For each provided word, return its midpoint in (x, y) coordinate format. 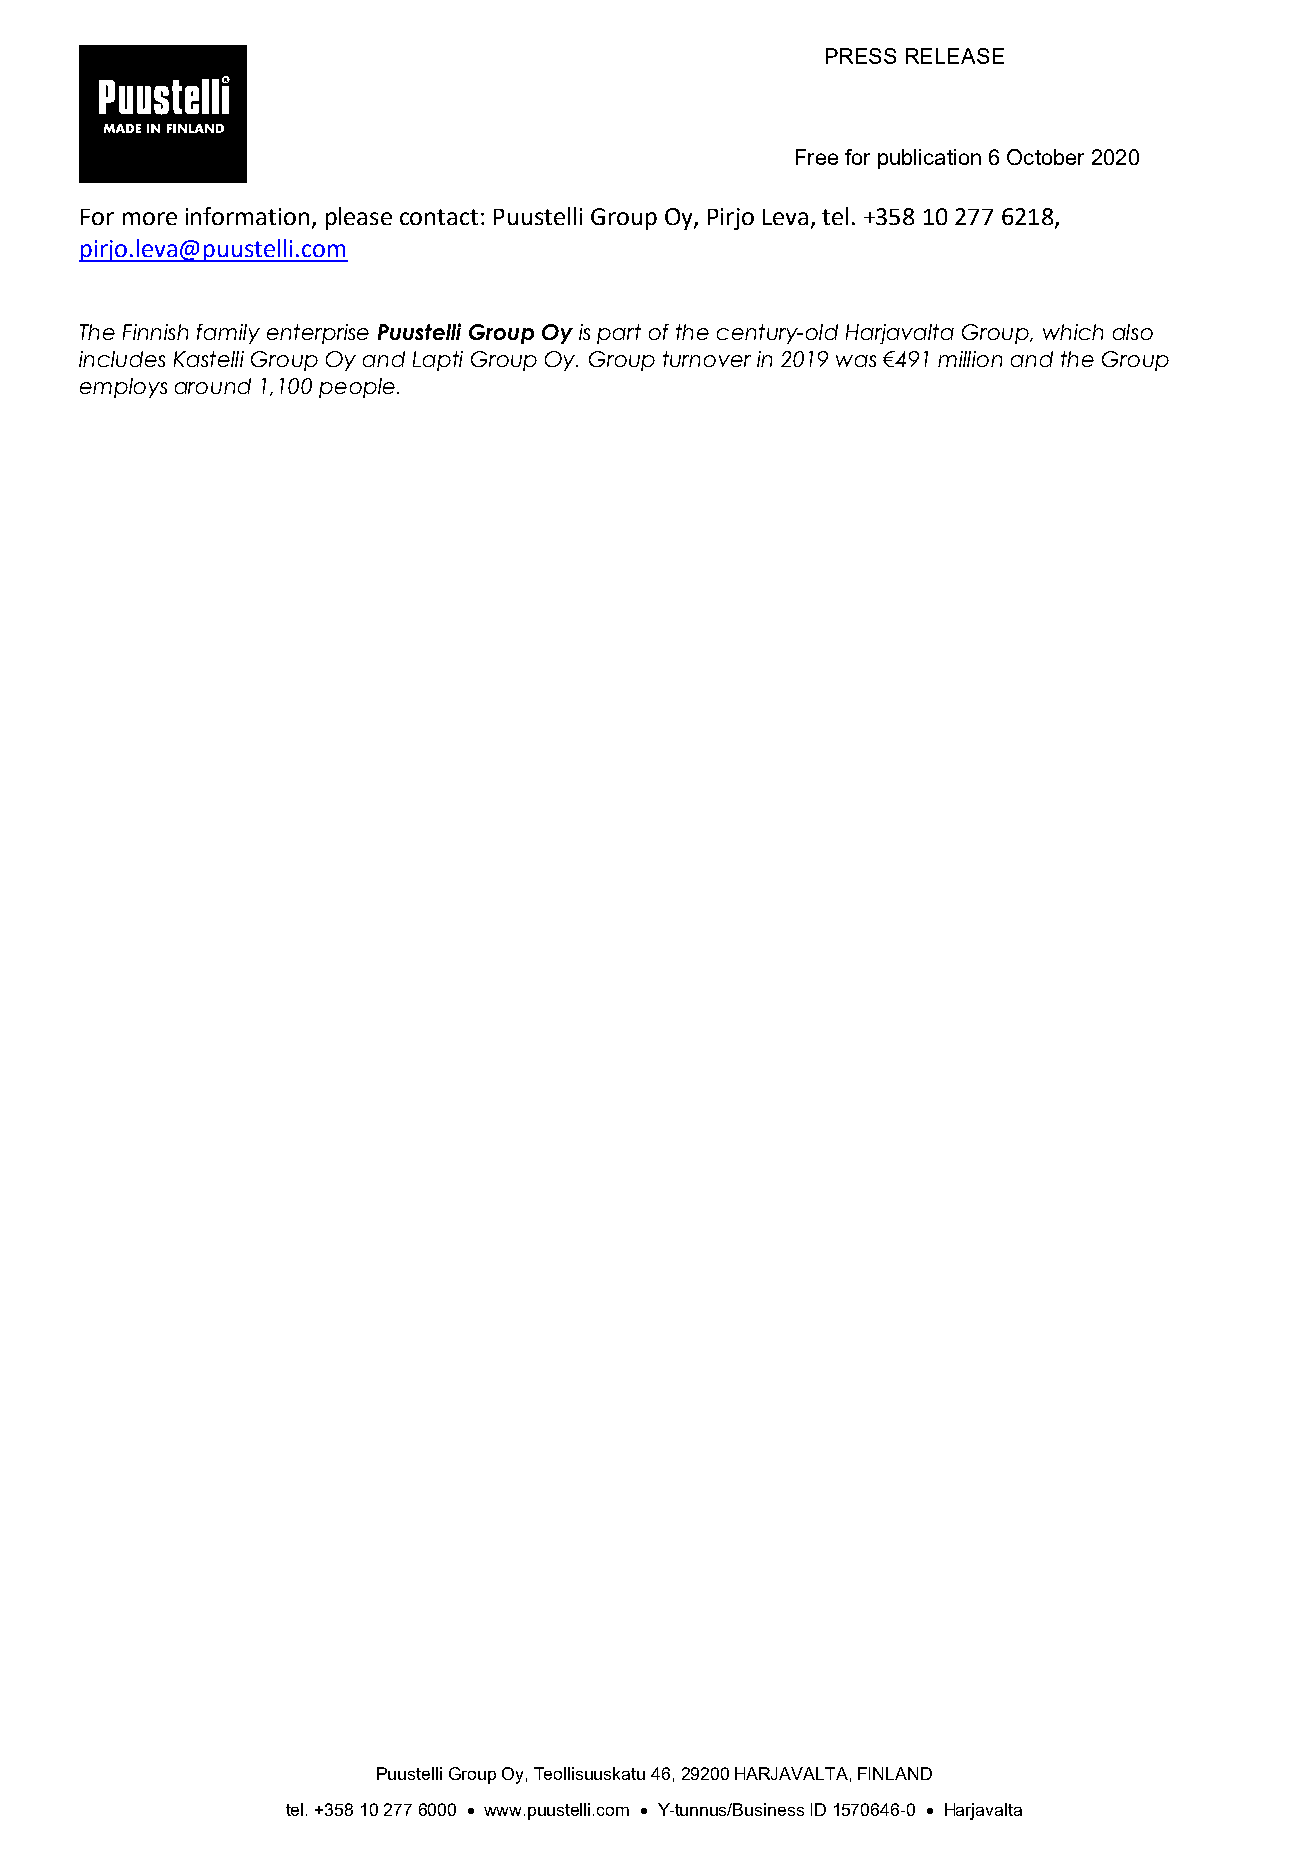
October (1045, 157)
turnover (707, 359)
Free (817, 157)
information (247, 216)
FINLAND (895, 1773)
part (619, 334)
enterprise (318, 334)
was (856, 361)
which (1073, 332)
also (1133, 332)
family (228, 334)
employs (123, 388)
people (357, 388)
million (970, 359)
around (213, 386)
